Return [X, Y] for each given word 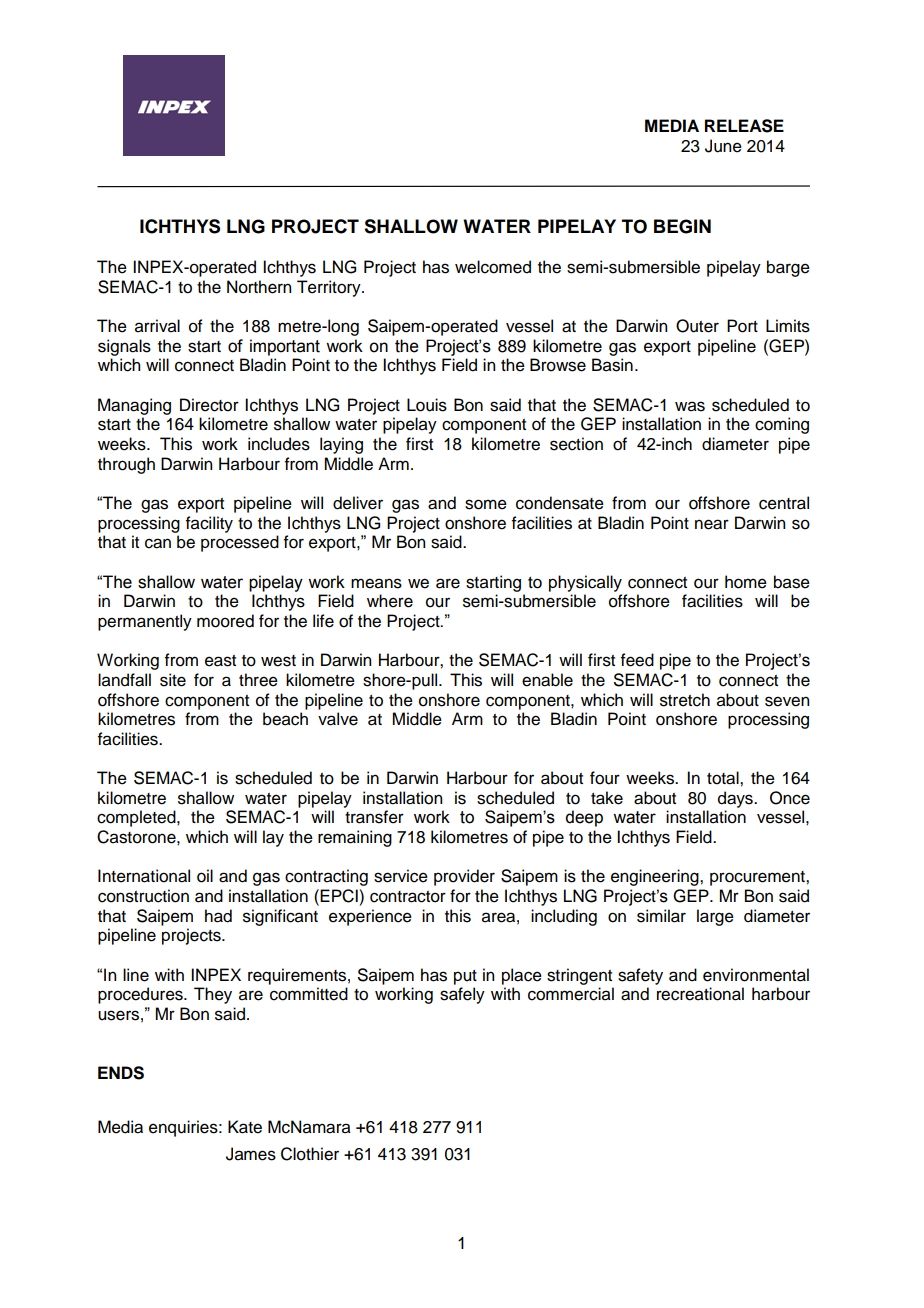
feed [637, 660]
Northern [259, 287]
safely [462, 995]
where [390, 601]
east [220, 661]
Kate [245, 1127]
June [723, 146]
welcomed [493, 267]
